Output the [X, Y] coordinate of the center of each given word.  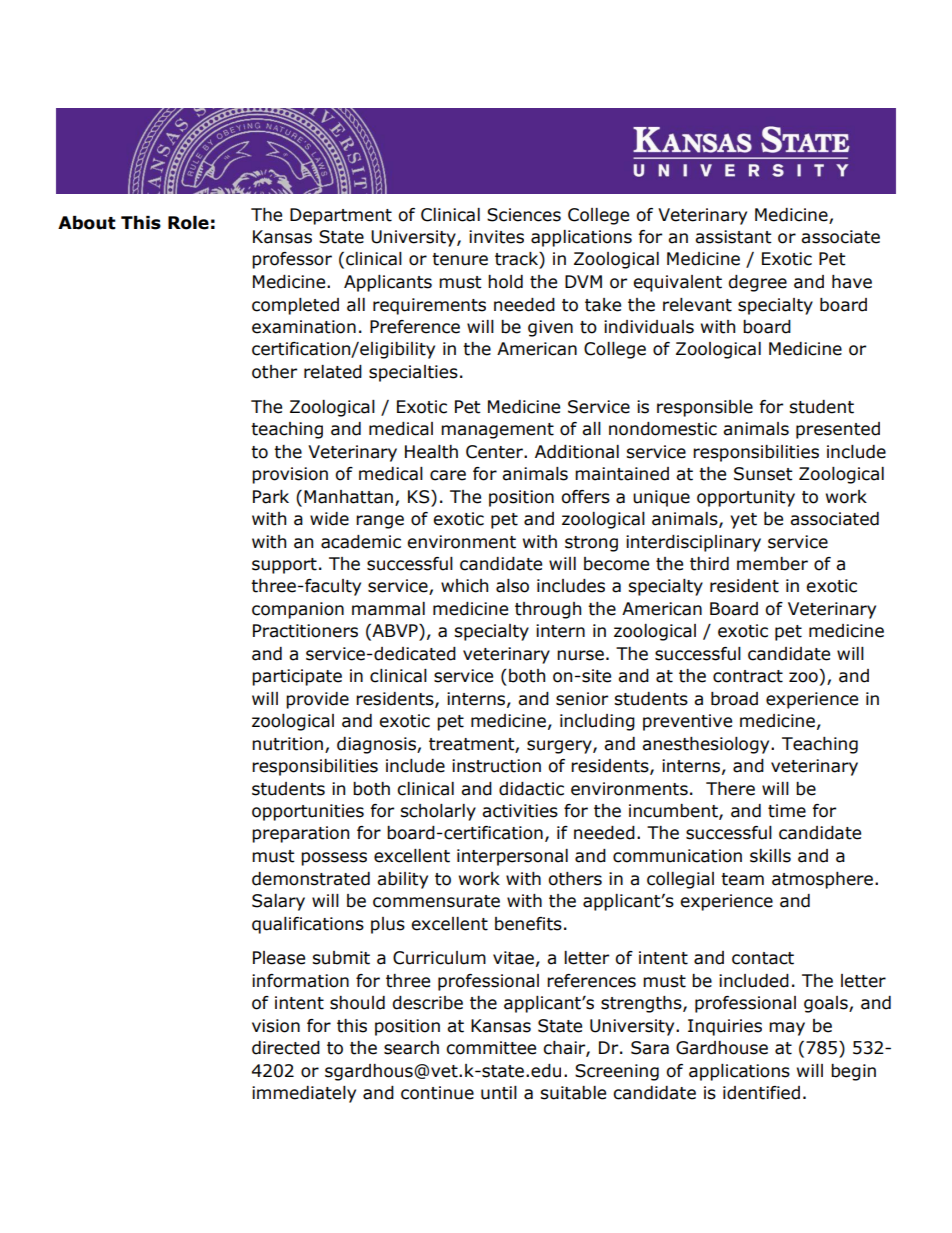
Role [188, 223]
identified [761, 1093]
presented [838, 430]
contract [748, 676]
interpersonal [512, 857]
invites [496, 237]
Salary [278, 902]
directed [286, 1048]
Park [271, 497]
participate [297, 677]
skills [770, 856]
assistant [733, 237]
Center [495, 452]
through [548, 610]
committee [491, 1048]
